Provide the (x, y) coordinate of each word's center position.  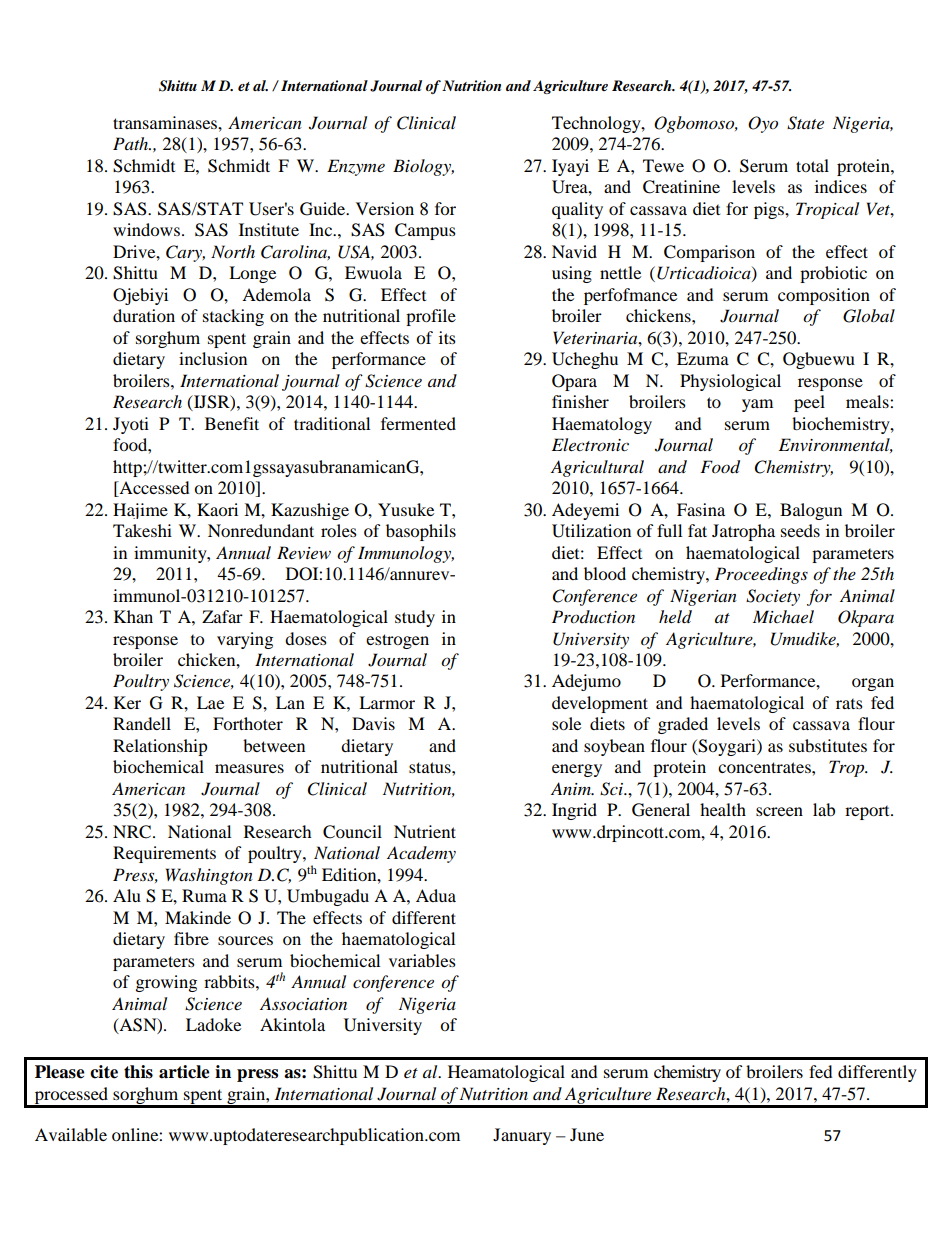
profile (431, 317)
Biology (423, 167)
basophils (421, 532)
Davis (373, 723)
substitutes (828, 745)
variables (422, 960)
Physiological (730, 382)
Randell (142, 723)
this (138, 1072)
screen (779, 811)
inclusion (213, 358)
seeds (800, 530)
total (812, 165)
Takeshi (142, 530)
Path (132, 143)
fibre (191, 938)
